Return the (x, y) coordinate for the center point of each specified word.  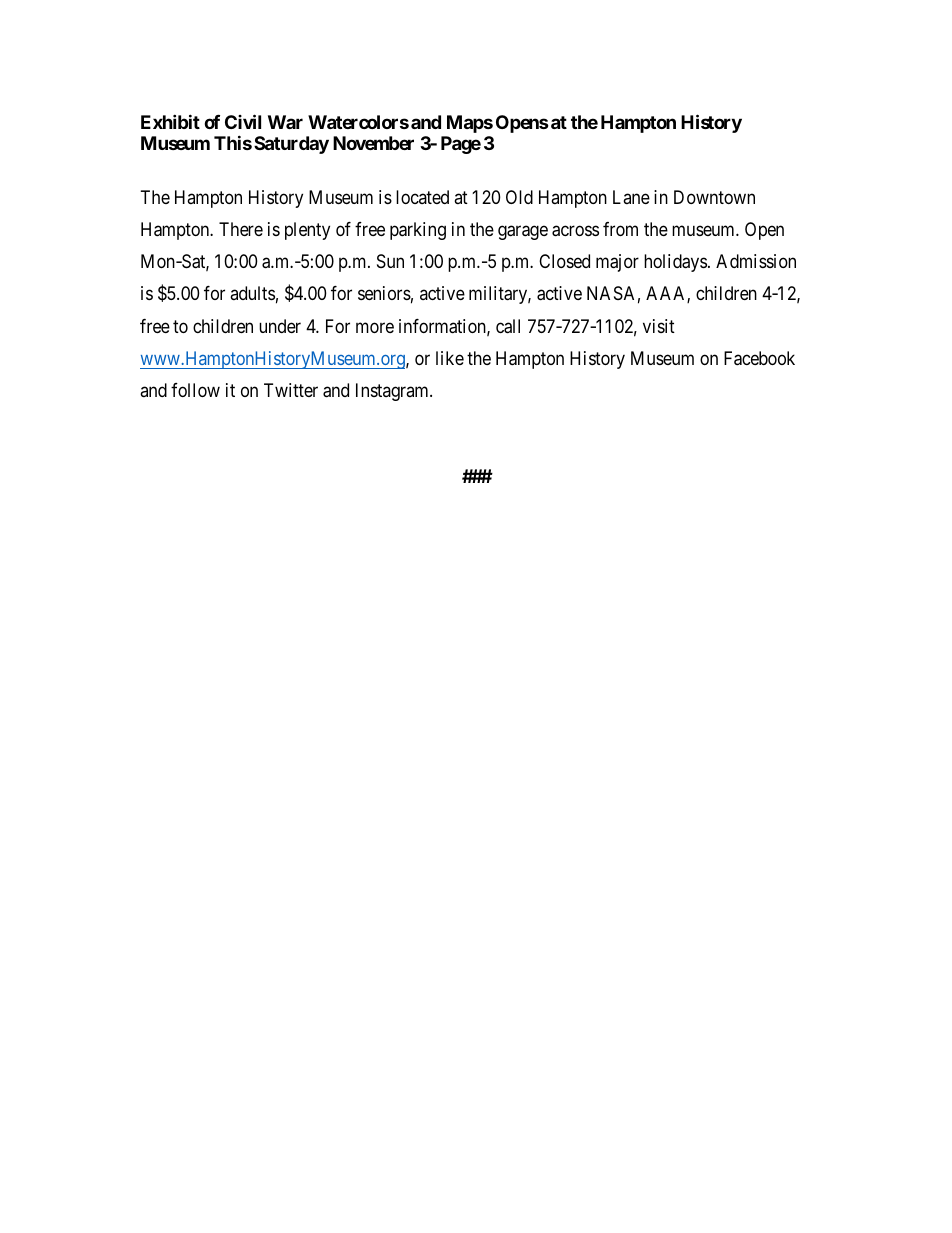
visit (659, 326)
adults (252, 293)
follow (195, 390)
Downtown (714, 197)
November (373, 143)
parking (418, 231)
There (241, 229)
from (620, 229)
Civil (243, 121)
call (508, 326)
